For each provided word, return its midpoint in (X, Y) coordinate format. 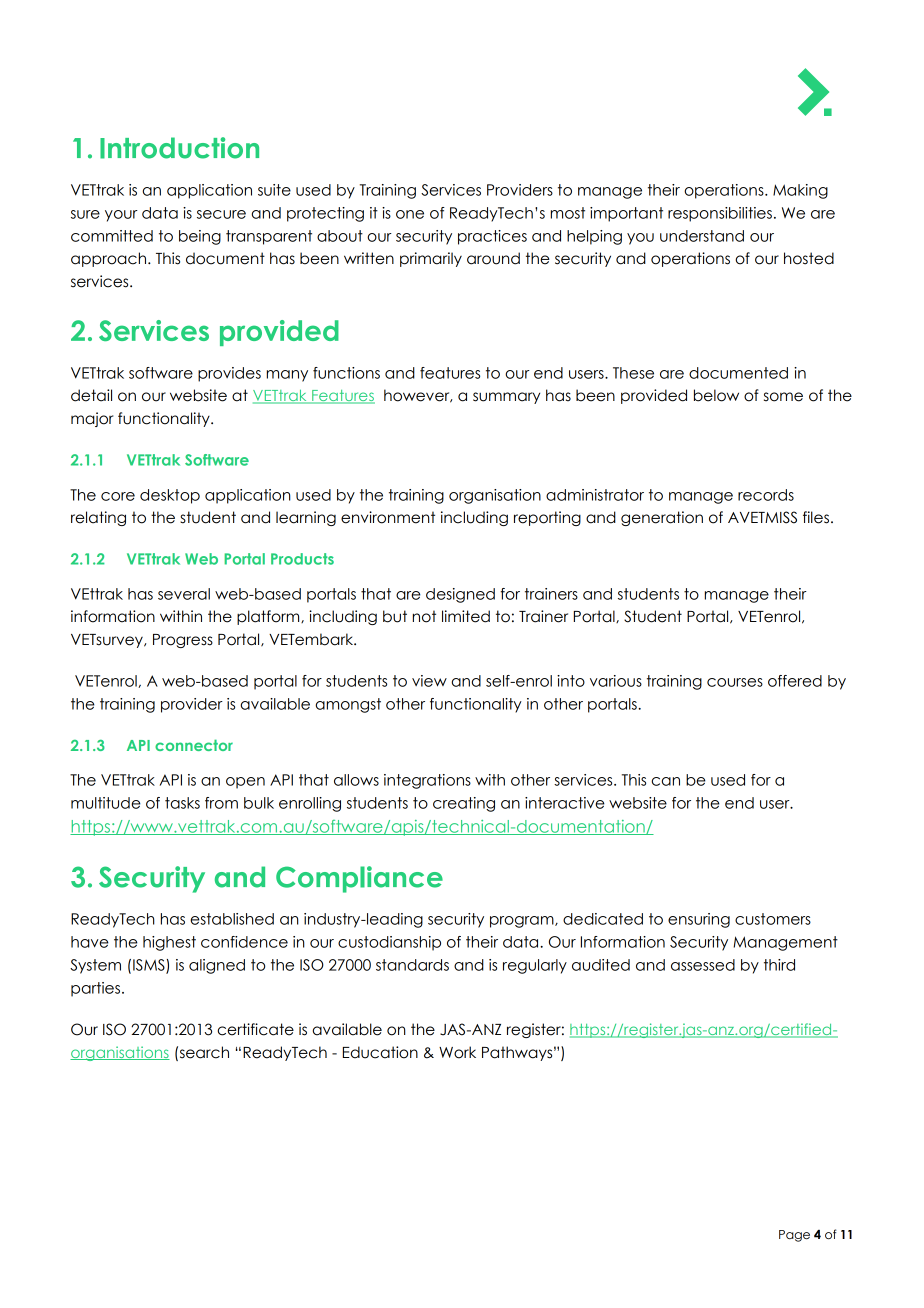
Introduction (179, 148)
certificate (255, 1029)
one (410, 214)
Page (794, 1236)
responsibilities (720, 214)
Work (457, 1052)
